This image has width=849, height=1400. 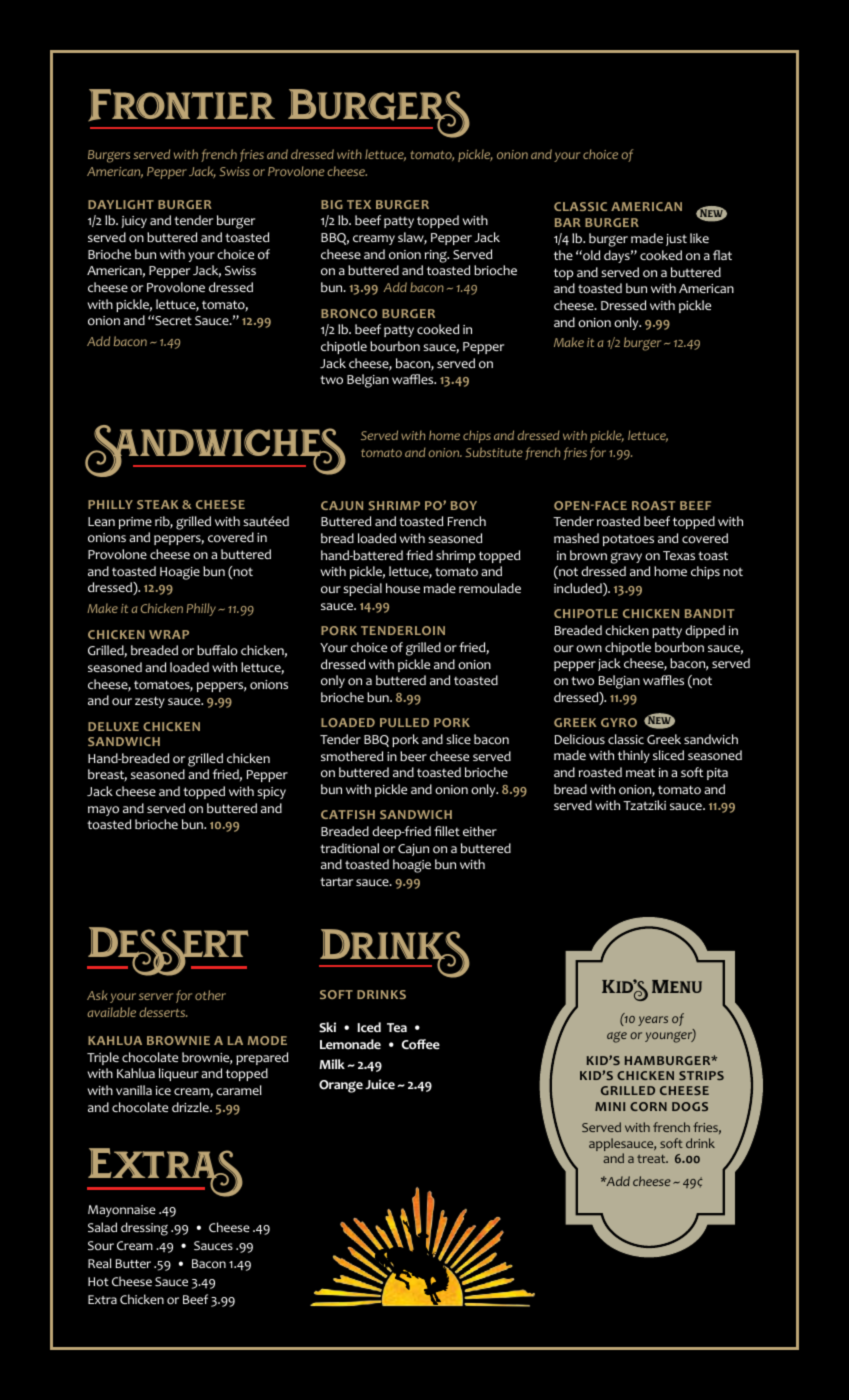 I want to click on server, so click(x=156, y=996).
